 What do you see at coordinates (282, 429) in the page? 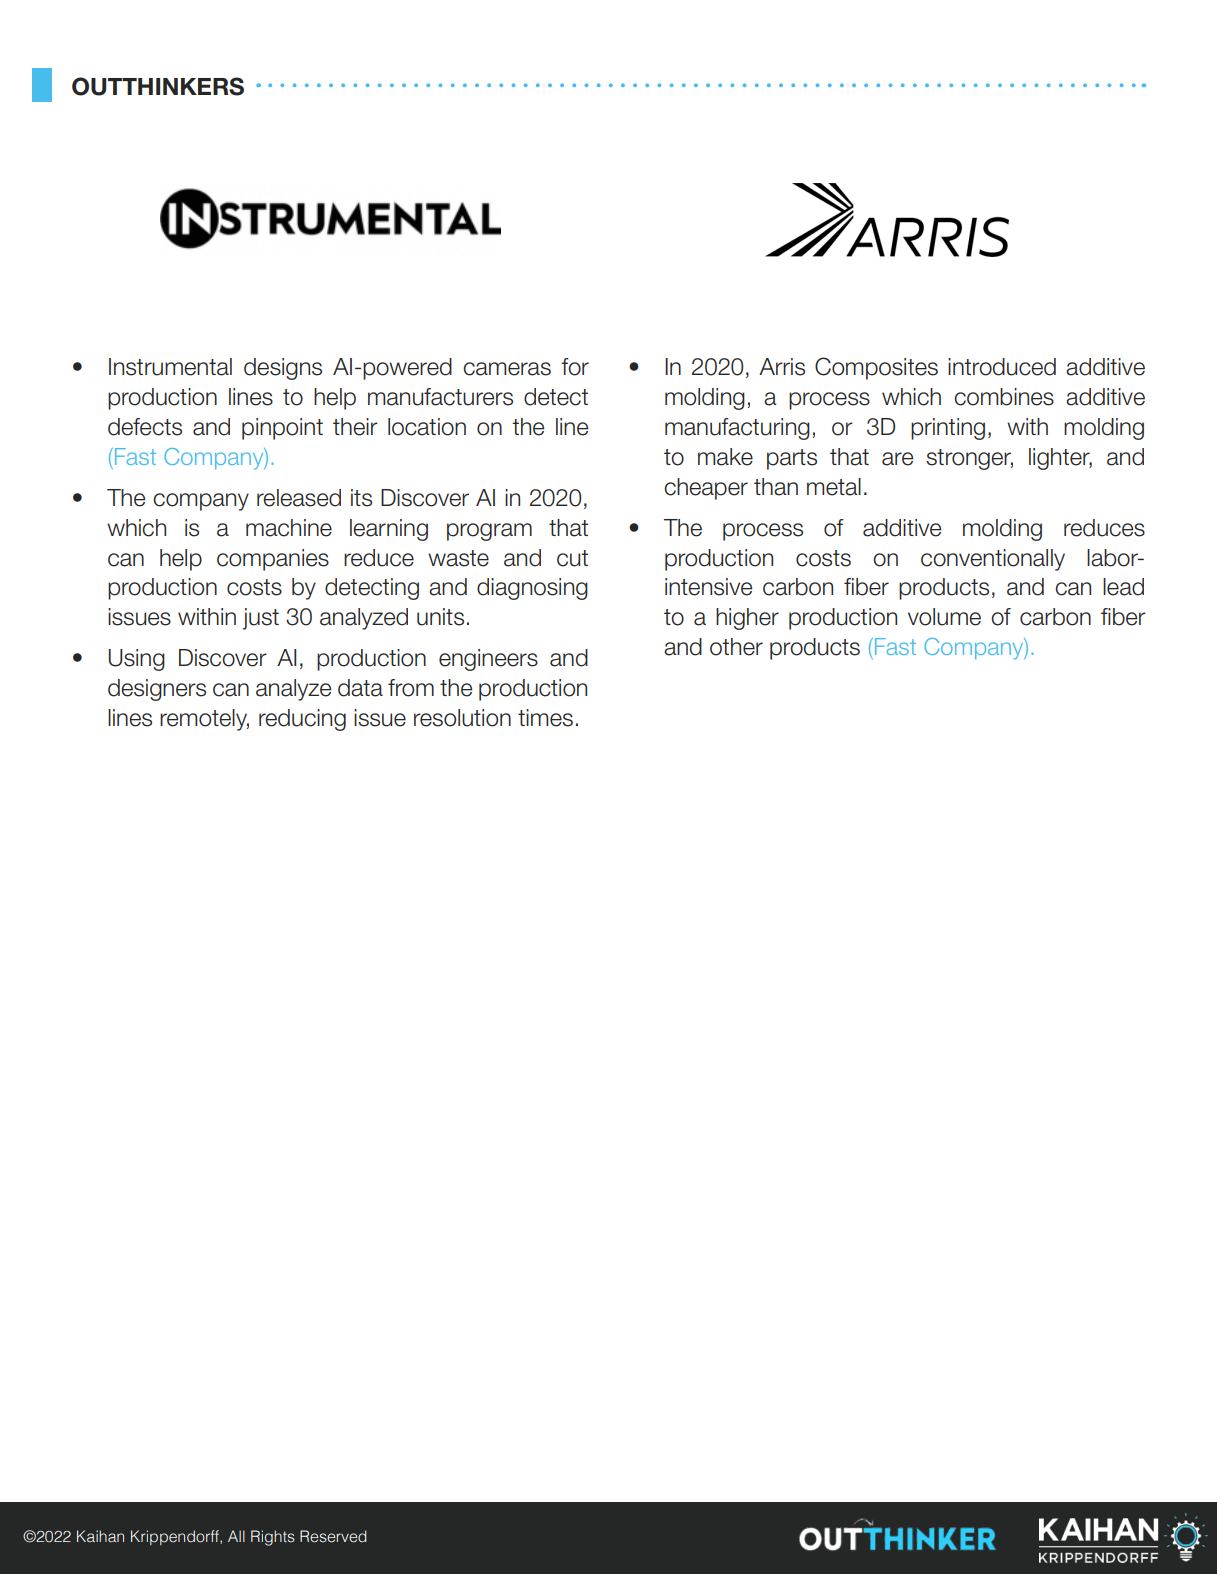
I see `pinpoint` at bounding box center [282, 429].
